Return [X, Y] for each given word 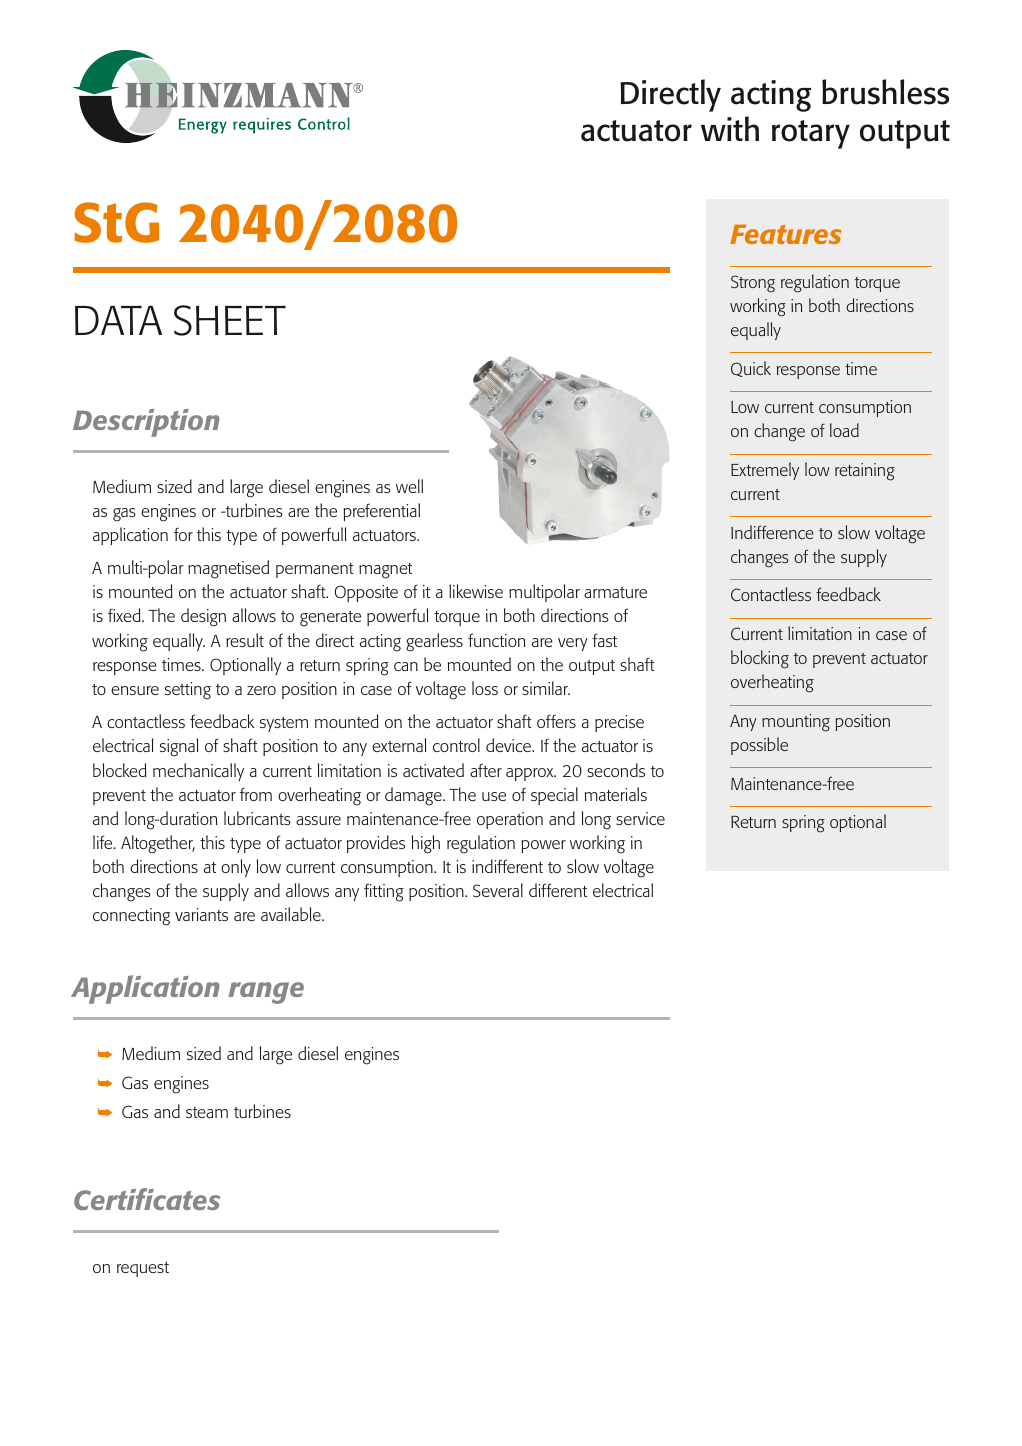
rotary [811, 134]
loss [485, 688]
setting [188, 691]
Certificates [147, 1199]
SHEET [230, 320]
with [730, 128]
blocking [760, 659]
